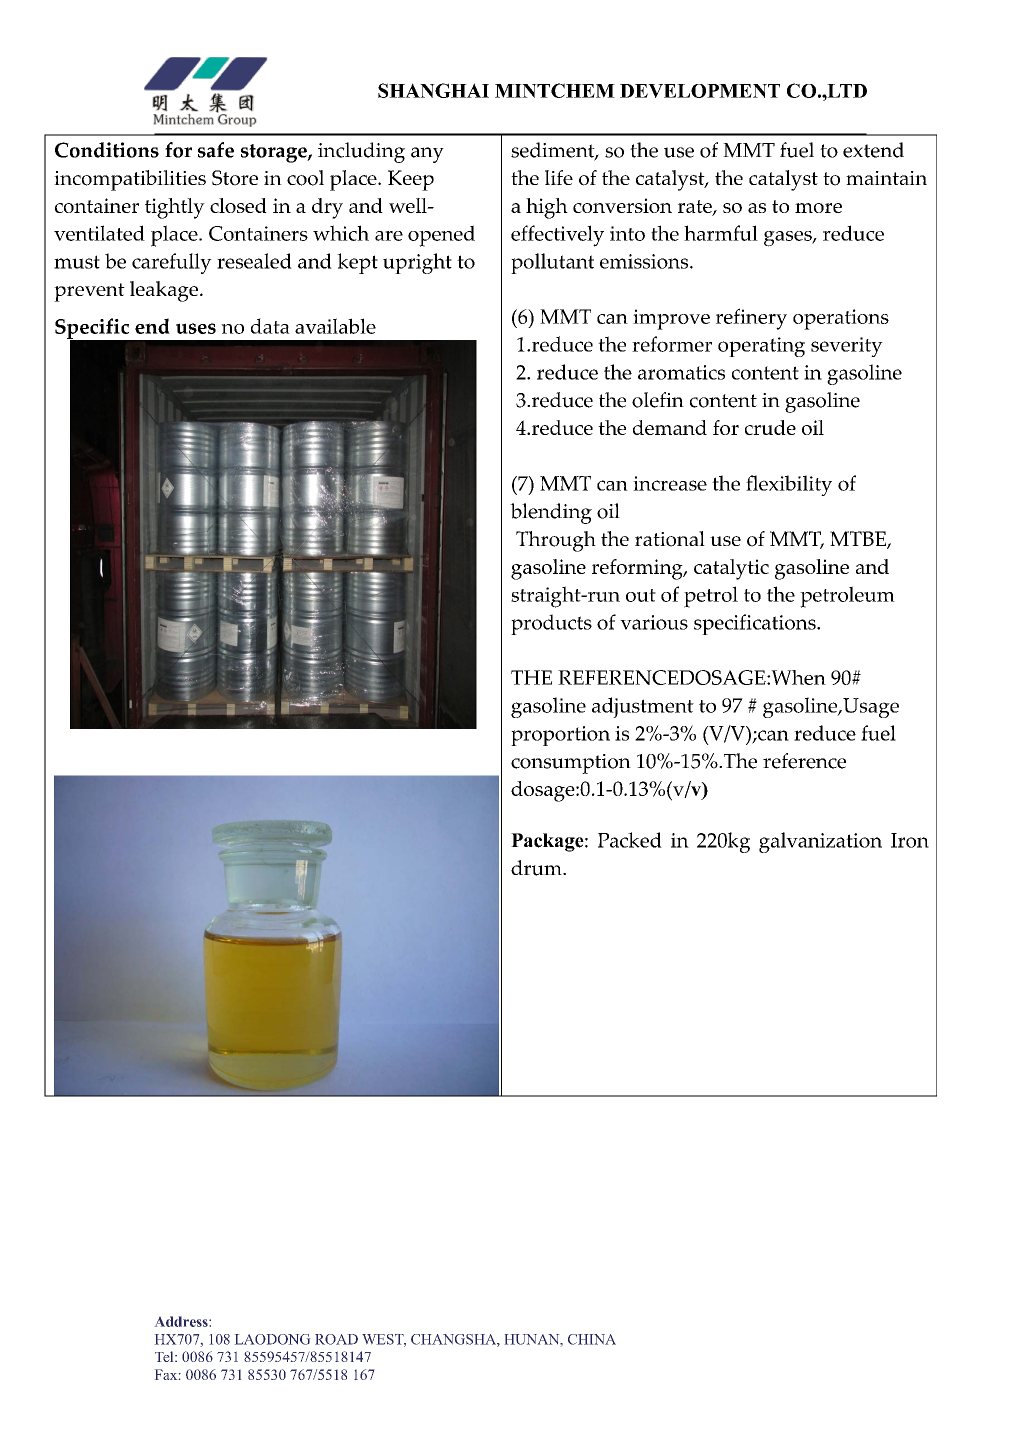 This document has width=1021, height=1444. Describe the element at coordinates (427, 155) in the document. I see `any` at that location.
